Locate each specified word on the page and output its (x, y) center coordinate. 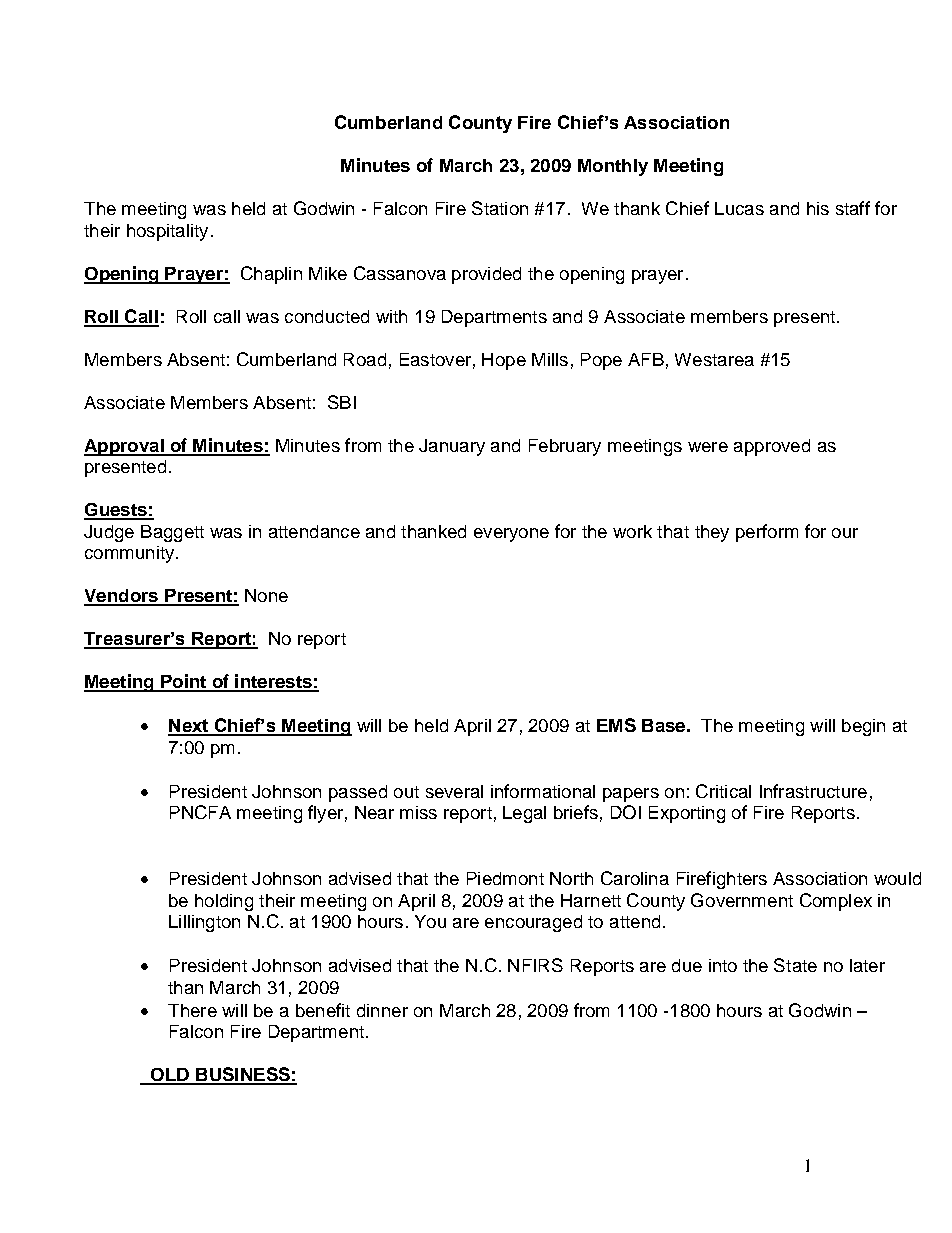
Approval (125, 447)
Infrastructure (813, 791)
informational (543, 791)
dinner (382, 1010)
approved (772, 447)
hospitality (167, 232)
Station (500, 208)
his (818, 208)
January (452, 447)
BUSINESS (243, 1075)
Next (189, 727)
